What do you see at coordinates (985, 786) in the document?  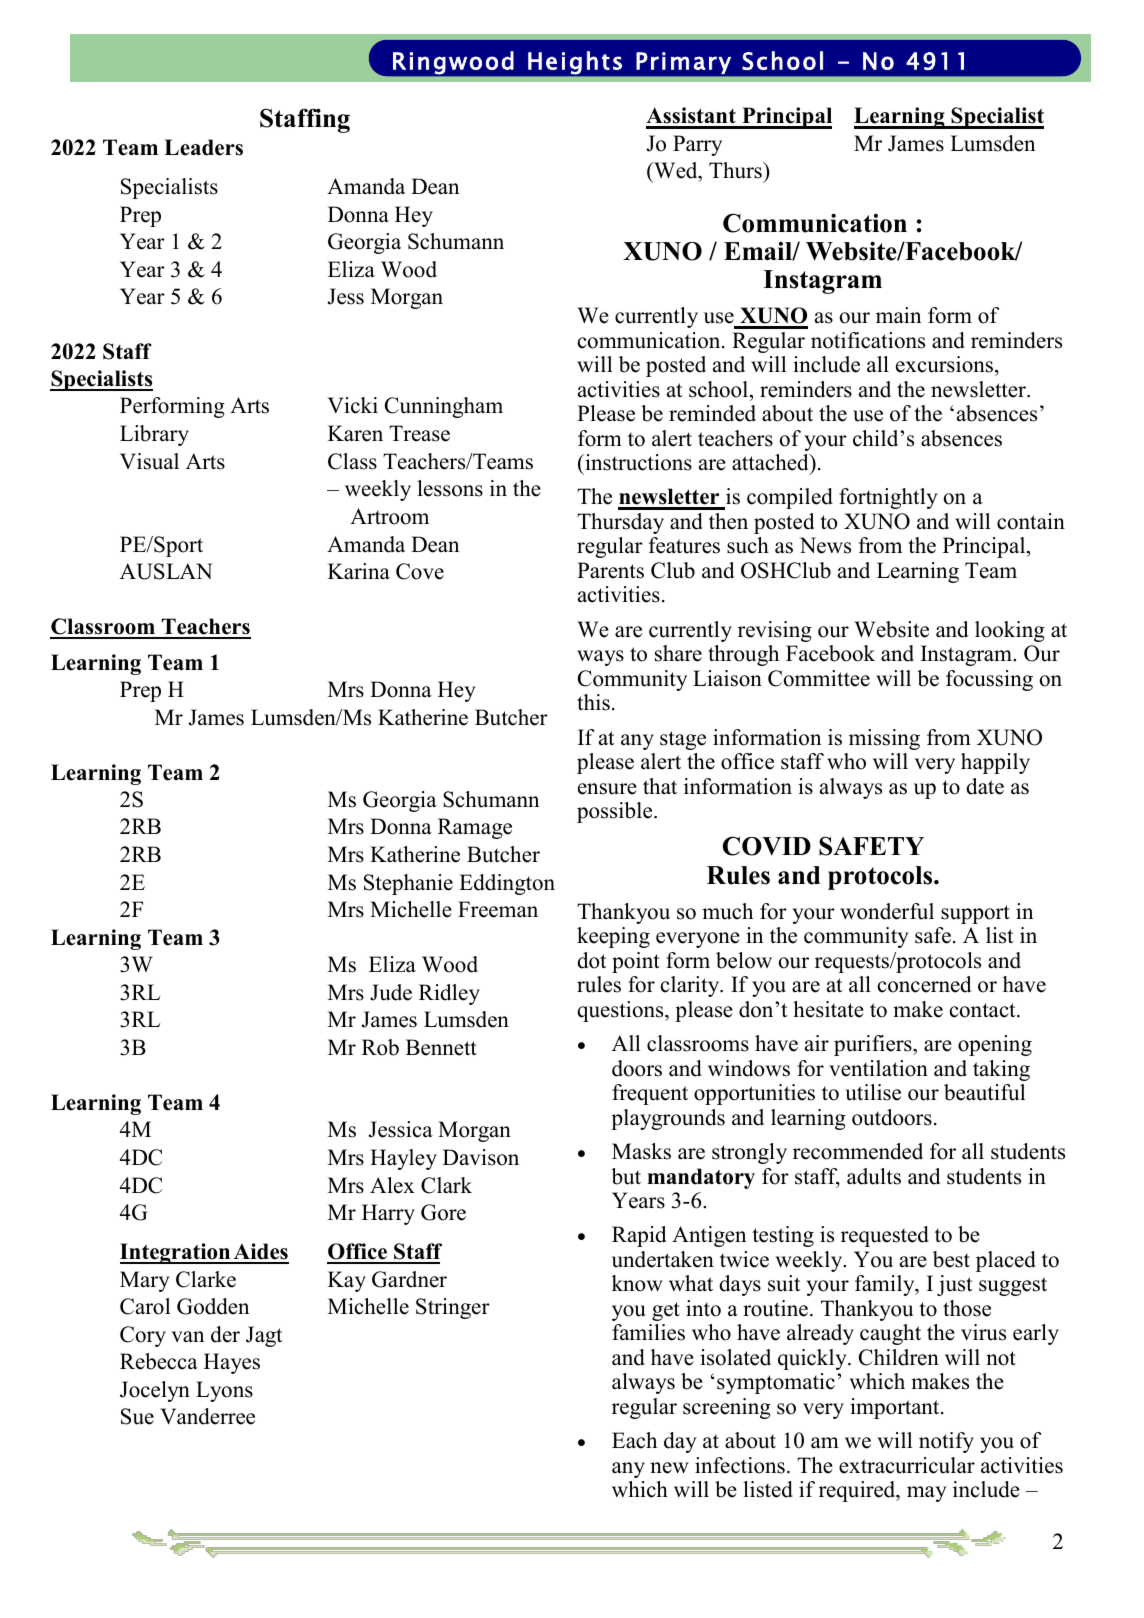 I see `date` at bounding box center [985, 786].
